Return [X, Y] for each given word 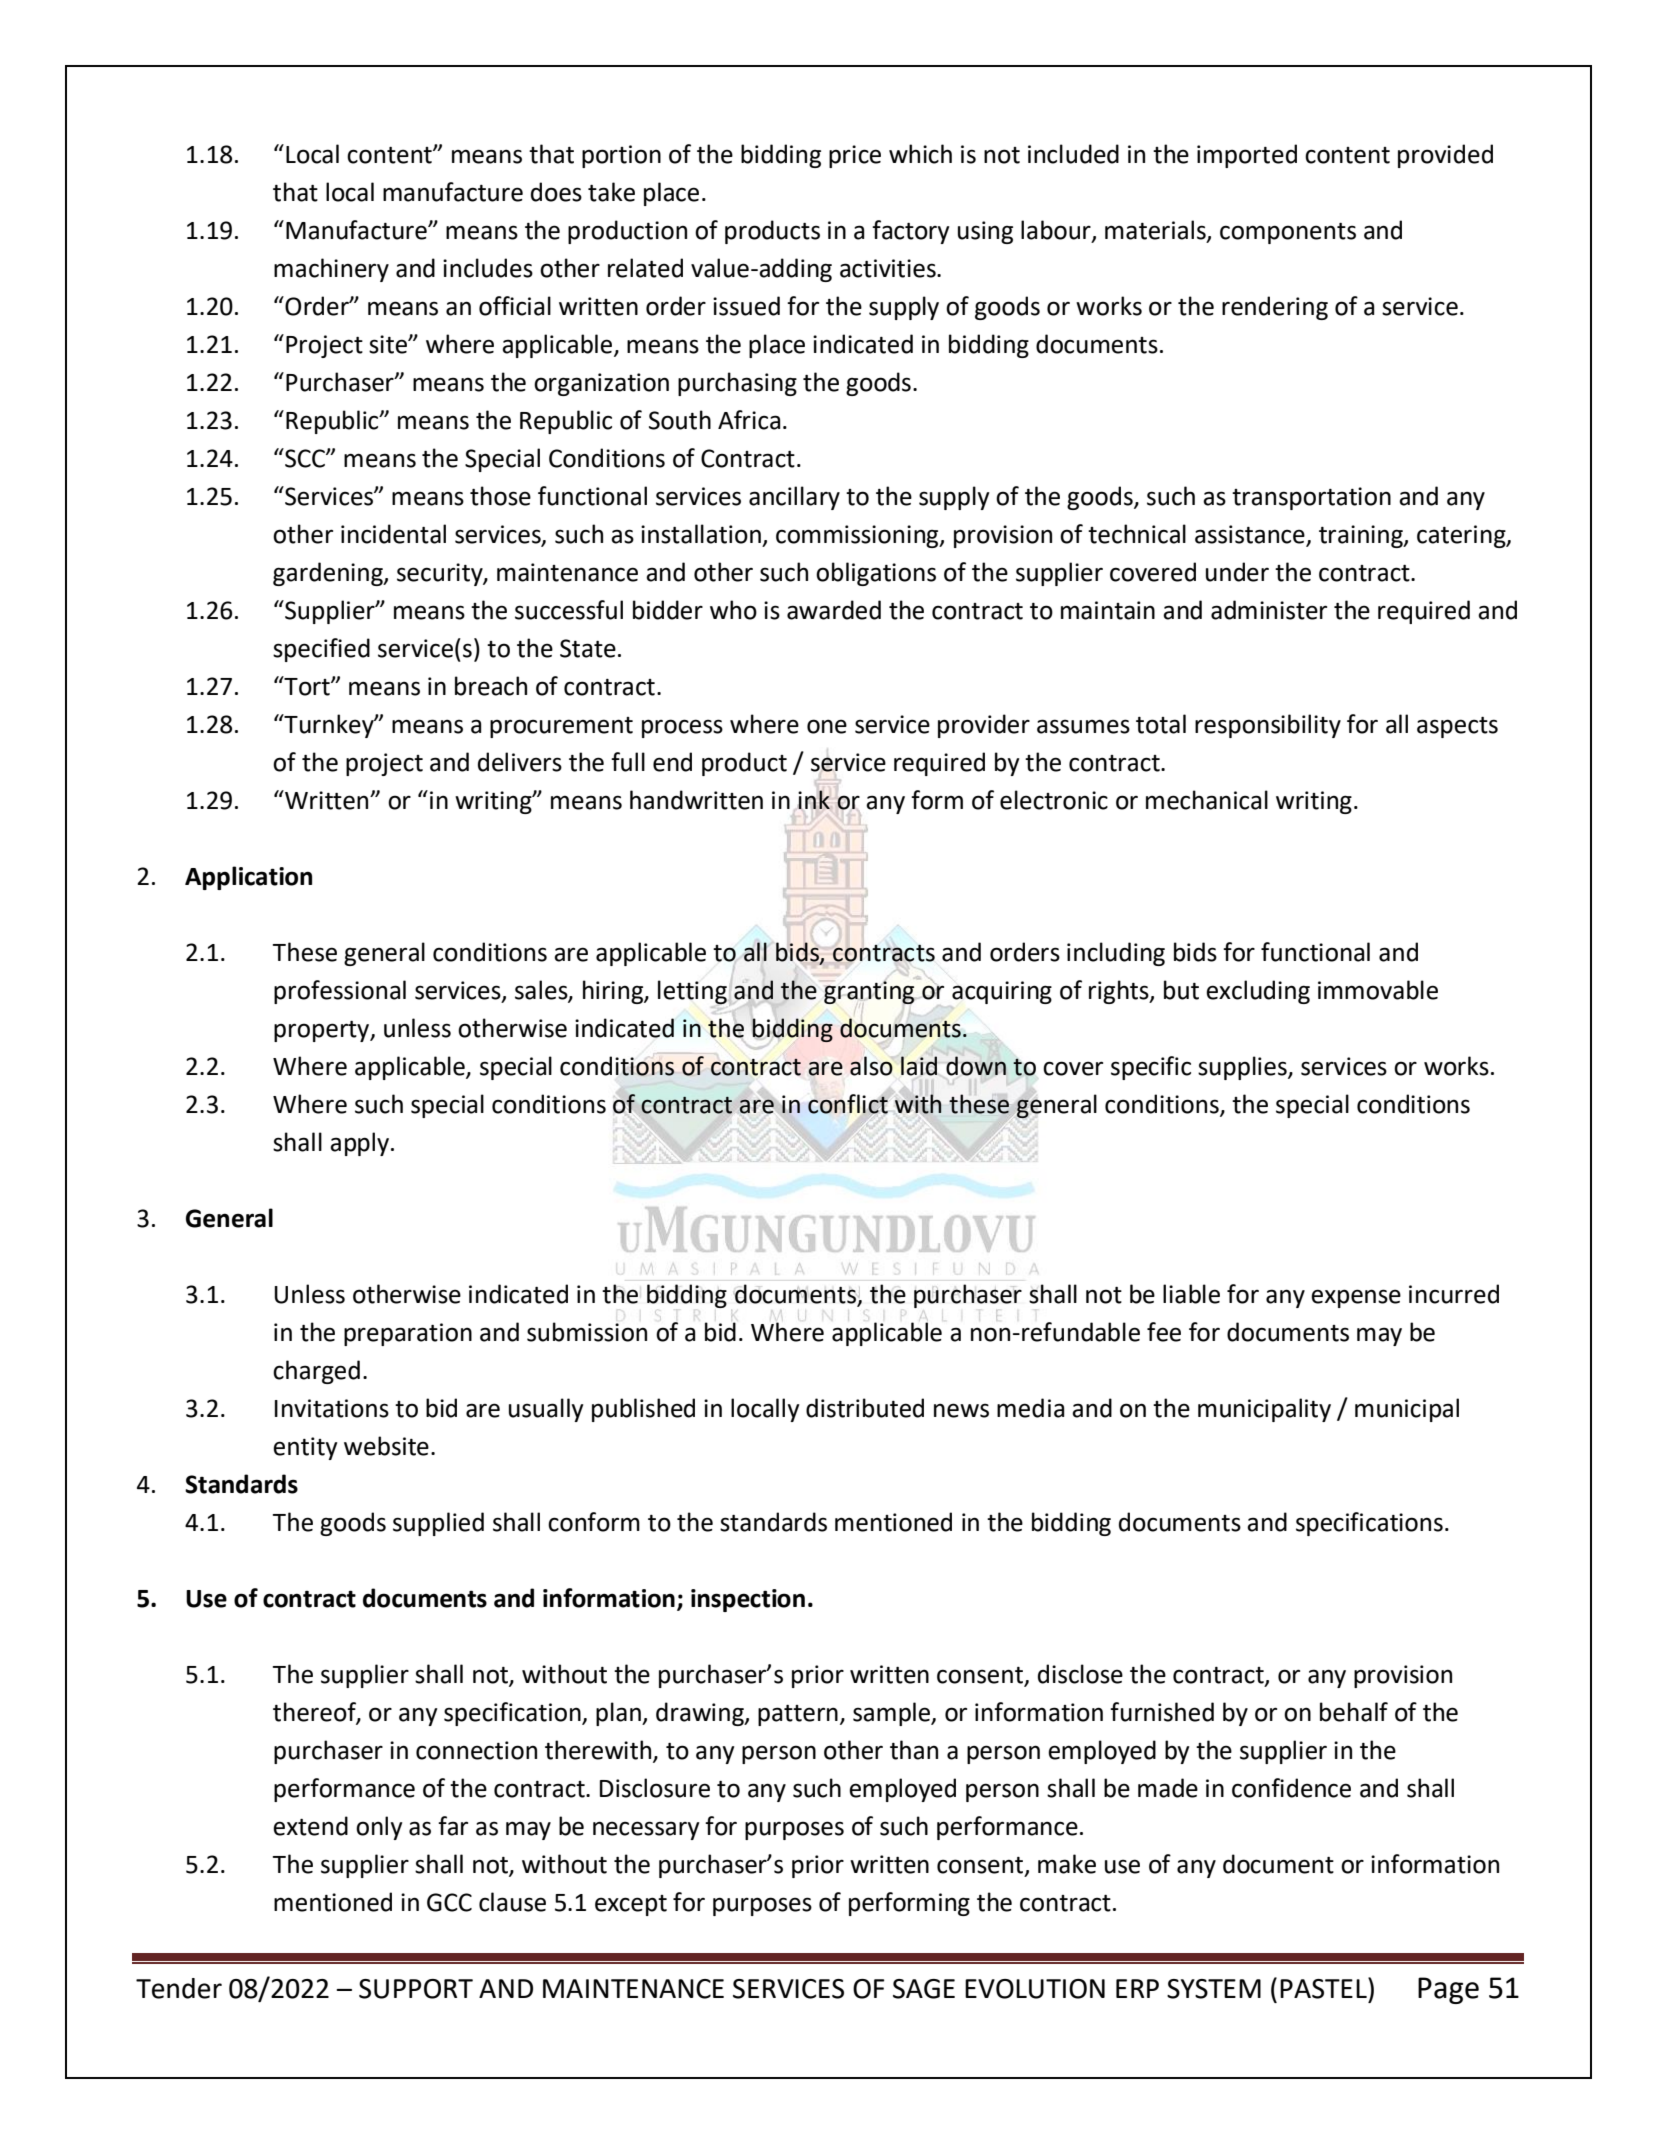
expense [1356, 1298]
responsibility [1268, 726]
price [855, 156]
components [1288, 233]
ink [814, 799]
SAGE [924, 1989]
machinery [331, 270]
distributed [865, 1408]
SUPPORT [416, 1989]
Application [248, 878]
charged [316, 1372]
